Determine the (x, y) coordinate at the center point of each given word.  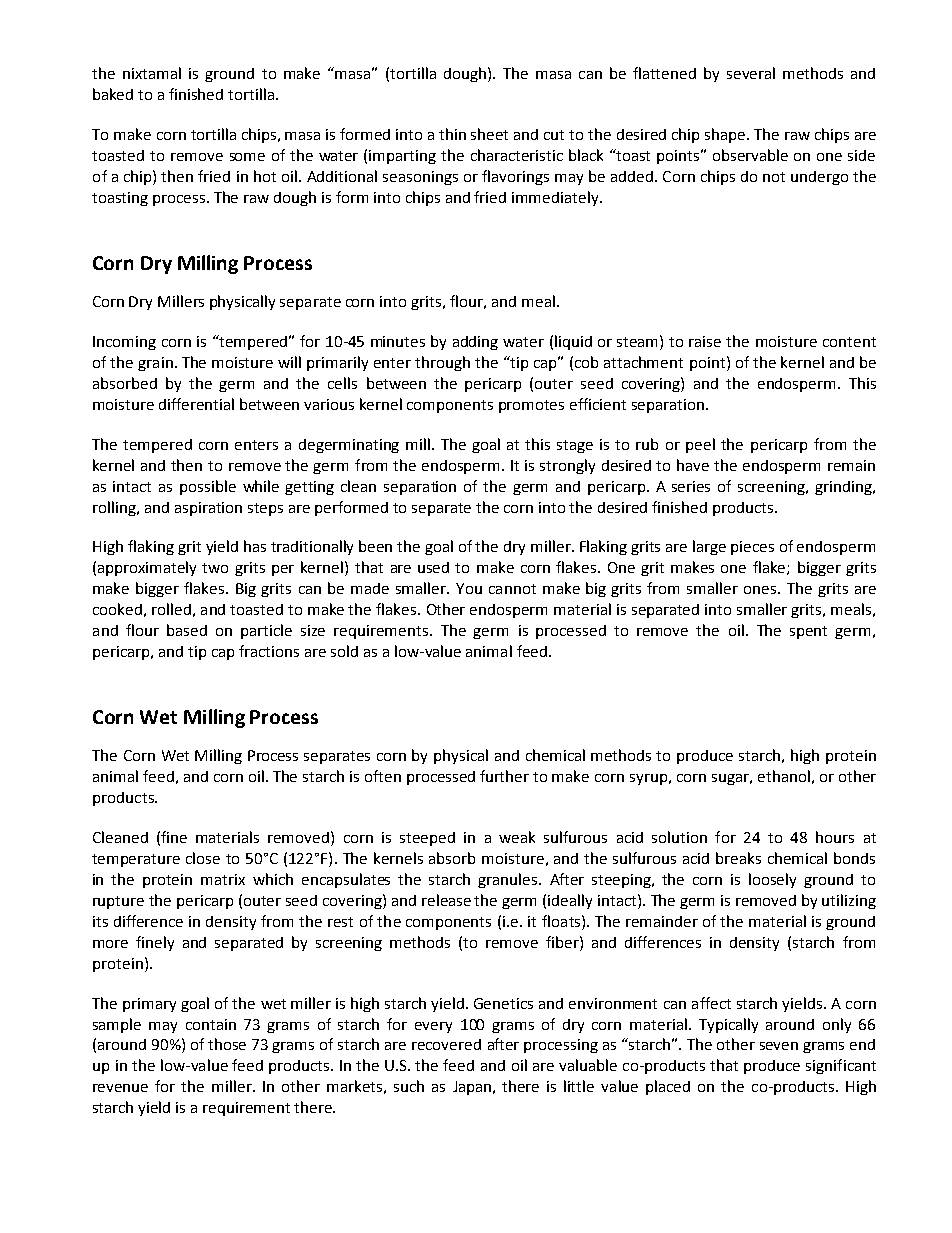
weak (517, 837)
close (203, 858)
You (469, 588)
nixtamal (152, 73)
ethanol (784, 776)
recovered (446, 1044)
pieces (752, 548)
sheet (489, 134)
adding (475, 343)
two (215, 568)
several (751, 73)
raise (705, 341)
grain (155, 364)
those (227, 1044)
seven (779, 1046)
